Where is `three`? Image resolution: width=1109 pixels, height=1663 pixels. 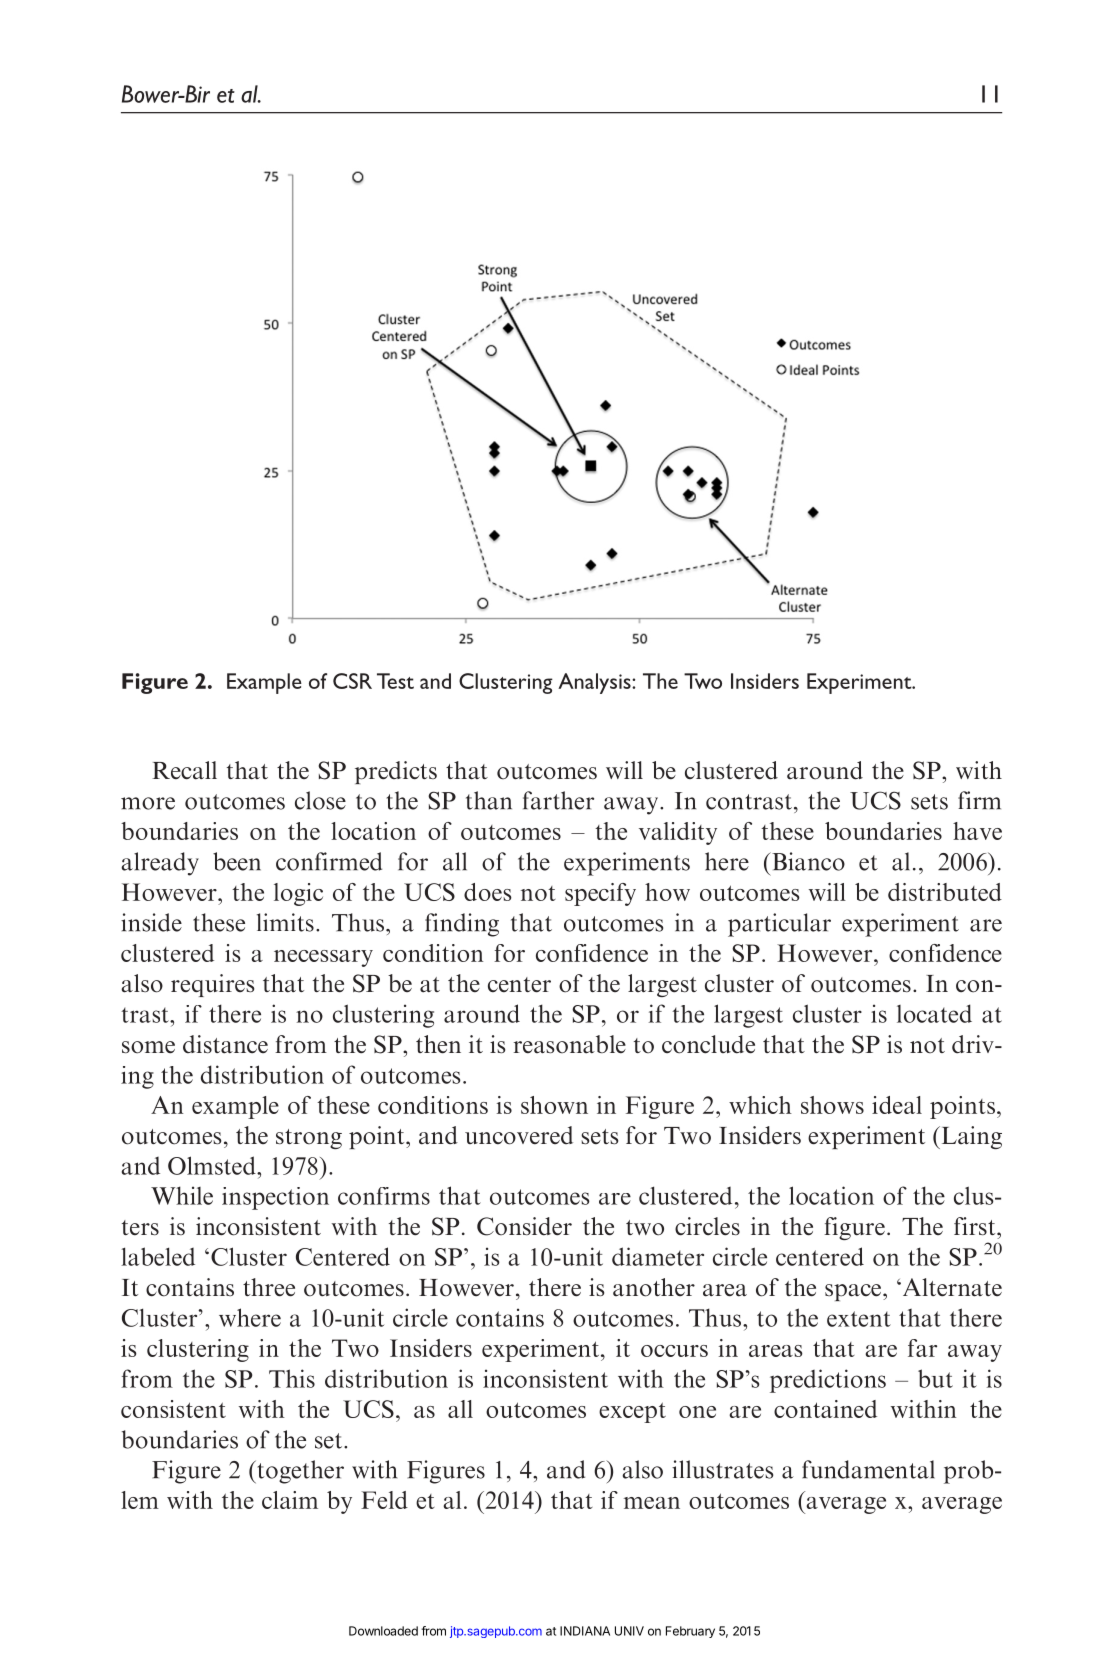 three is located at coordinates (269, 1287).
